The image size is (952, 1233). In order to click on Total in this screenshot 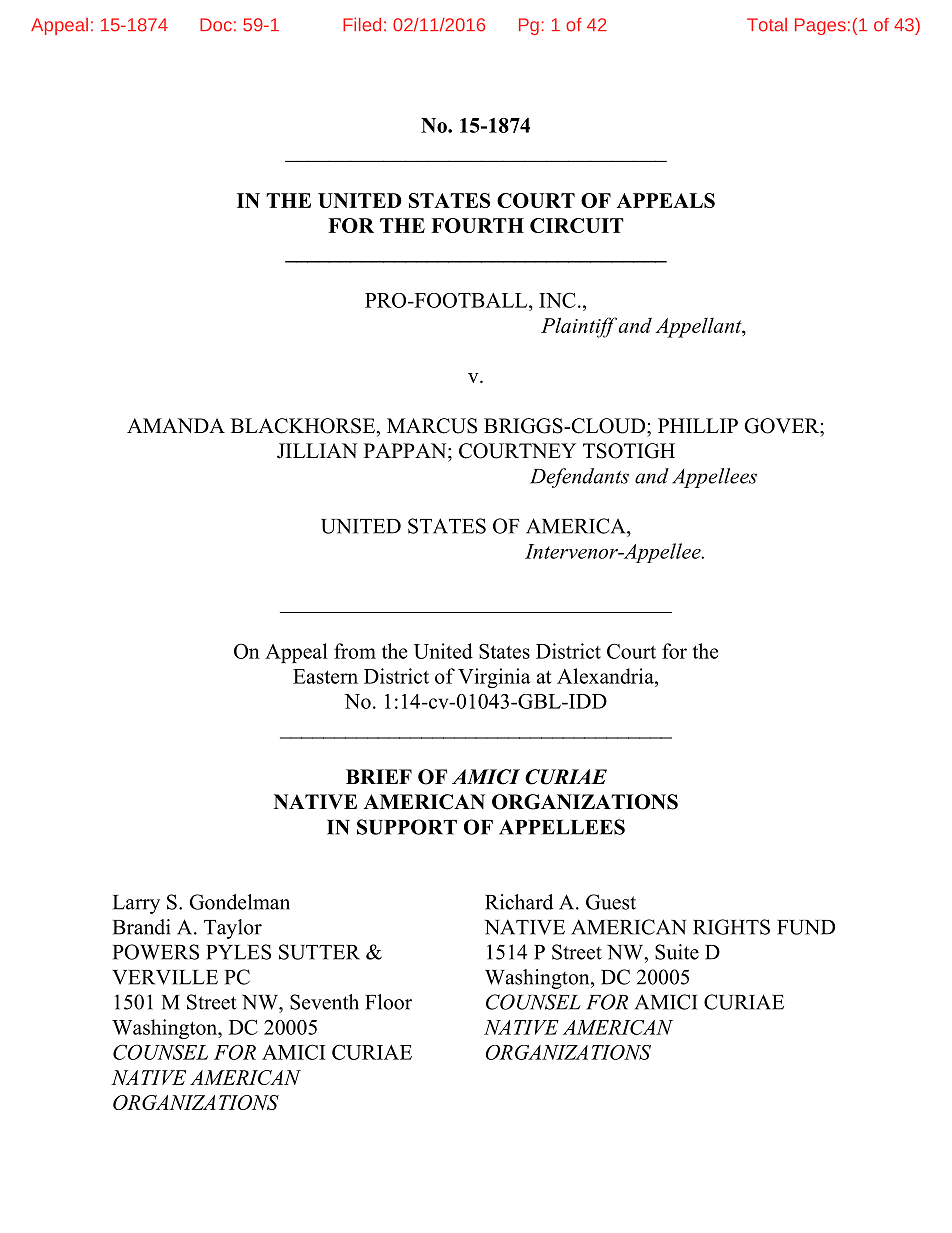, I will do `click(767, 25)`.
